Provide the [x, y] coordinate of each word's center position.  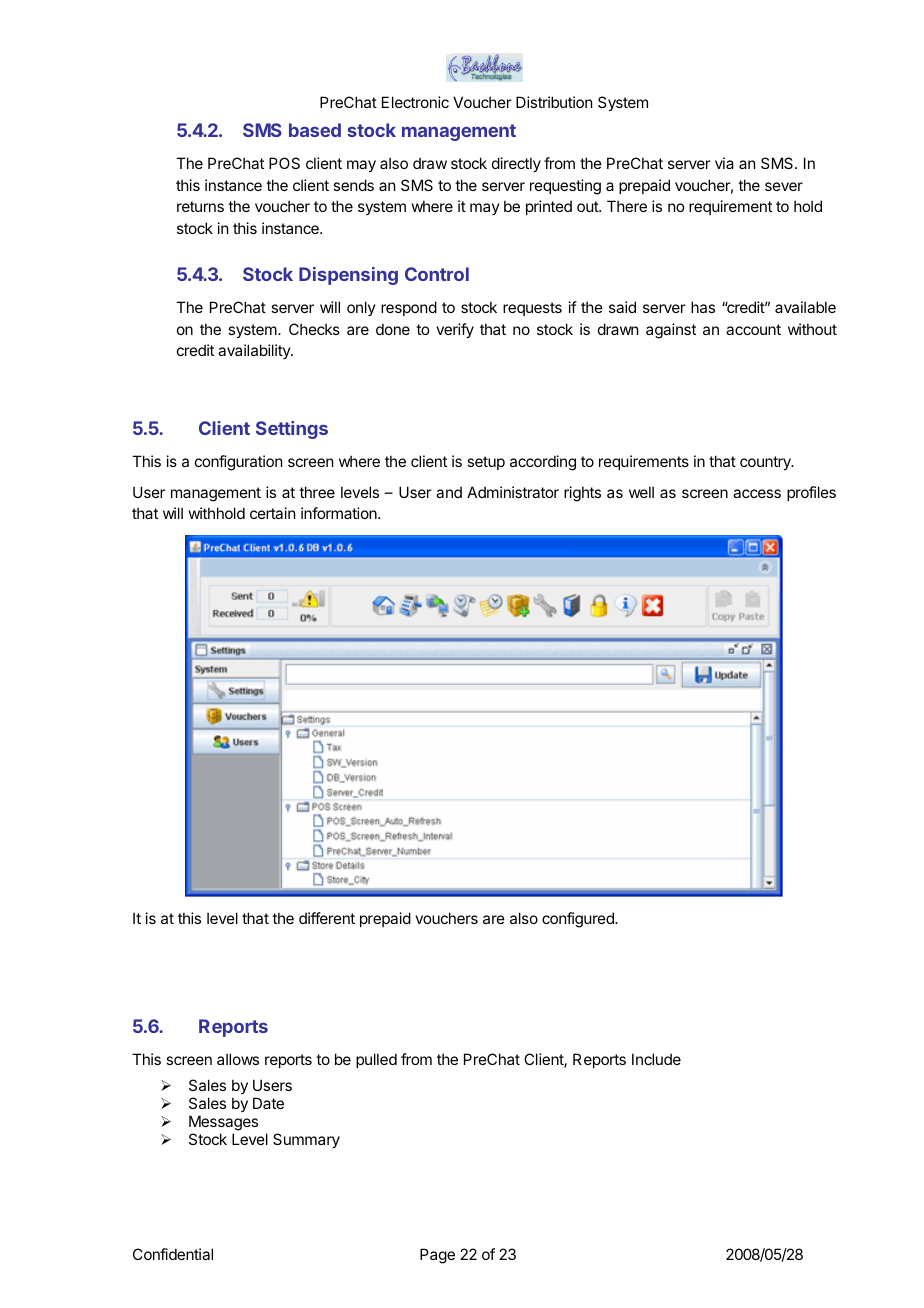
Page [437, 1256]
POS [284, 163]
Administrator [513, 492]
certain [272, 513]
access [757, 493]
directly [516, 164]
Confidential [173, 1254]
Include [656, 1059]
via [724, 163]
